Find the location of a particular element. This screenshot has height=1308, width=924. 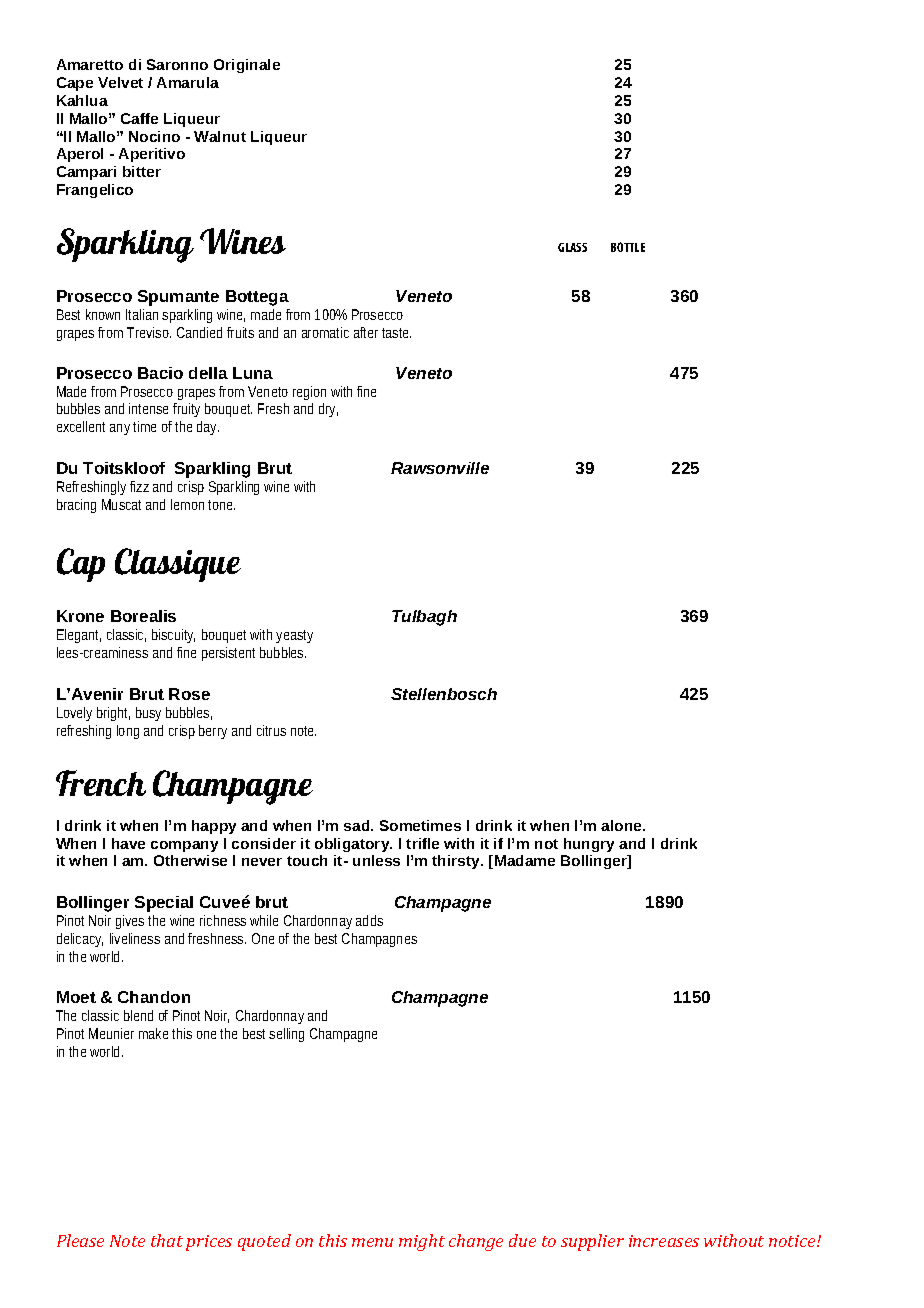

Borealis is located at coordinates (143, 616).
